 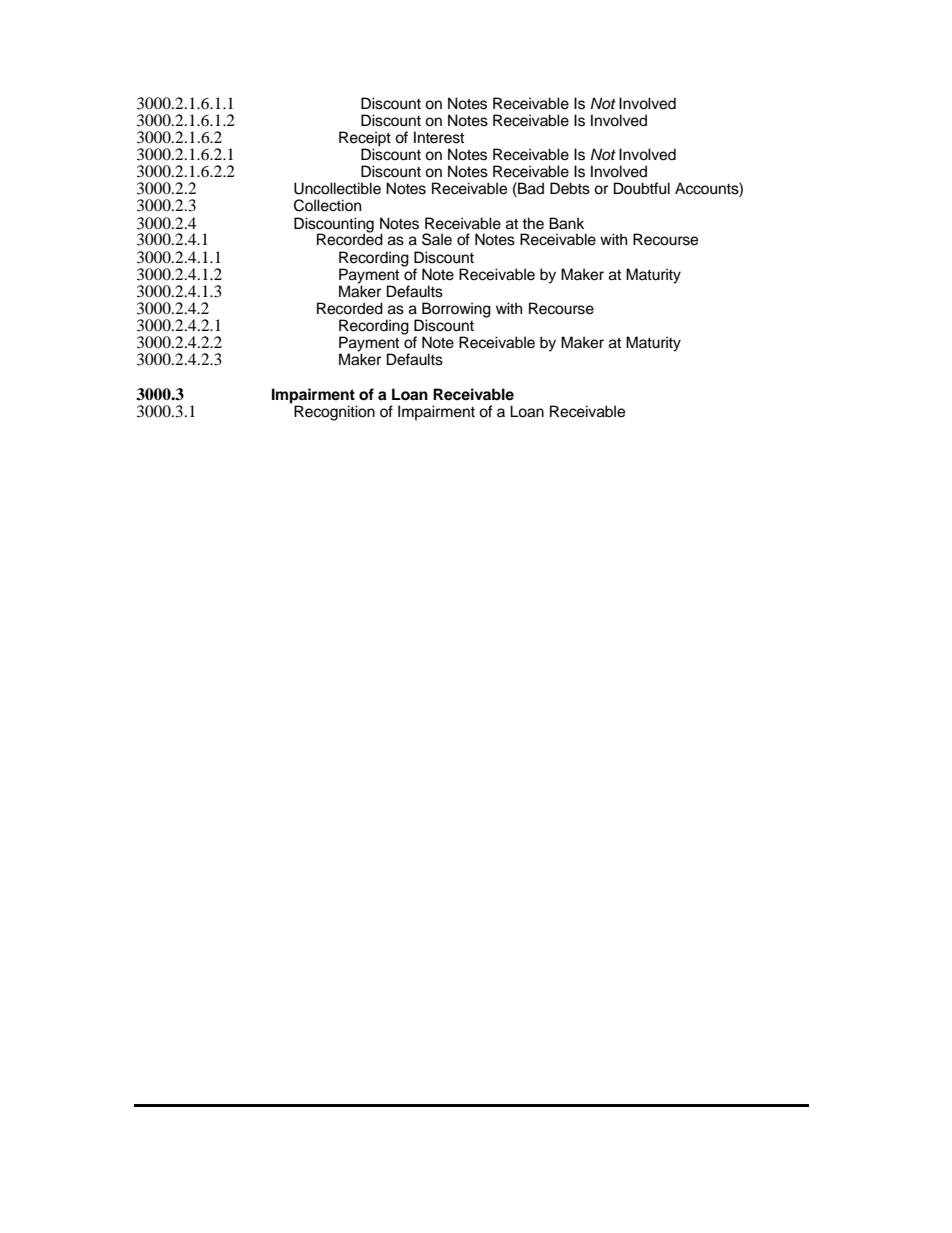 I want to click on Interest, so click(x=439, y=137).
